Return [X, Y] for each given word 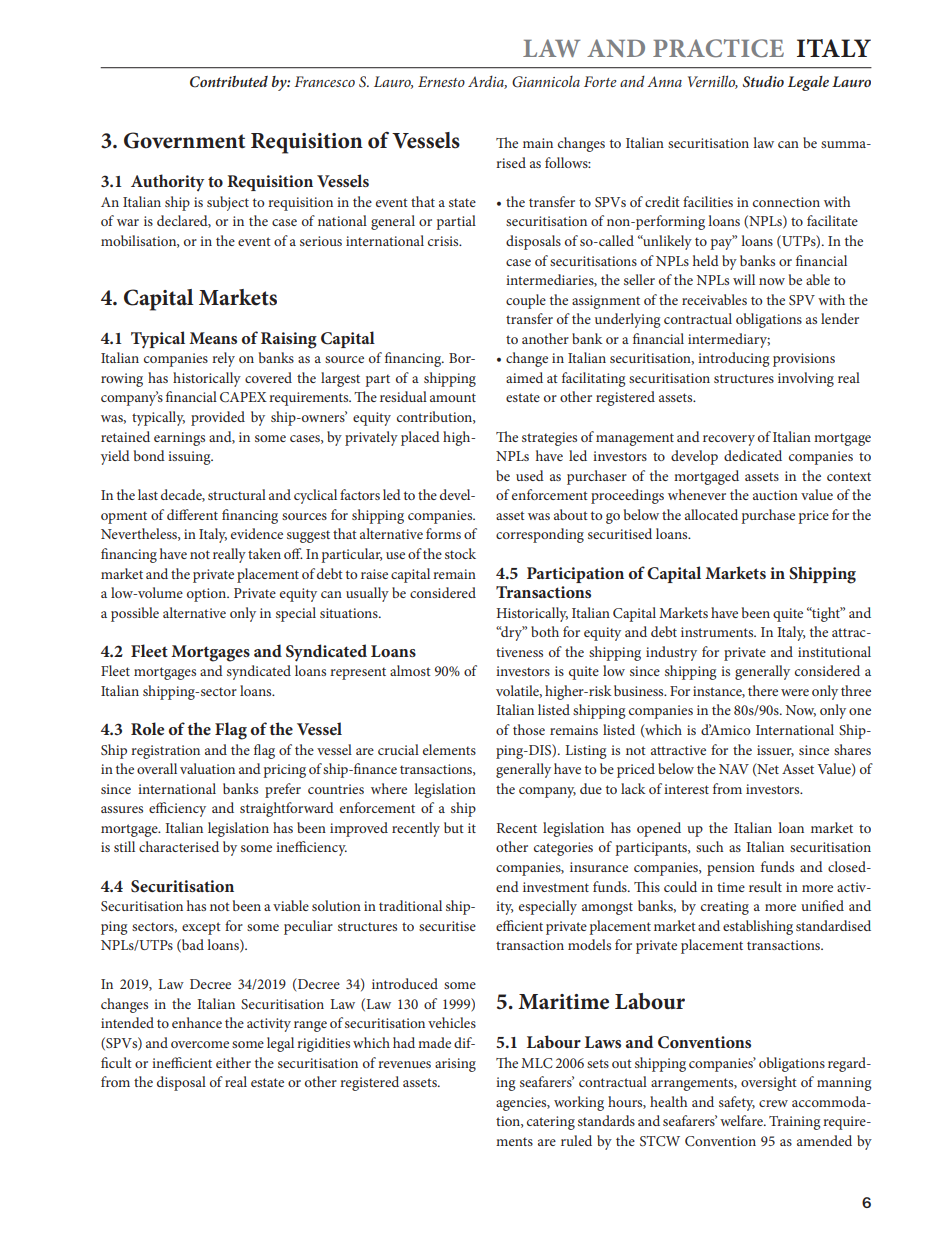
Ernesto [441, 81]
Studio [763, 82]
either [233, 1062]
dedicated [753, 455]
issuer [775, 751]
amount [453, 397]
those [529, 729]
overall [157, 768]
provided [218, 418]
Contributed [229, 82]
